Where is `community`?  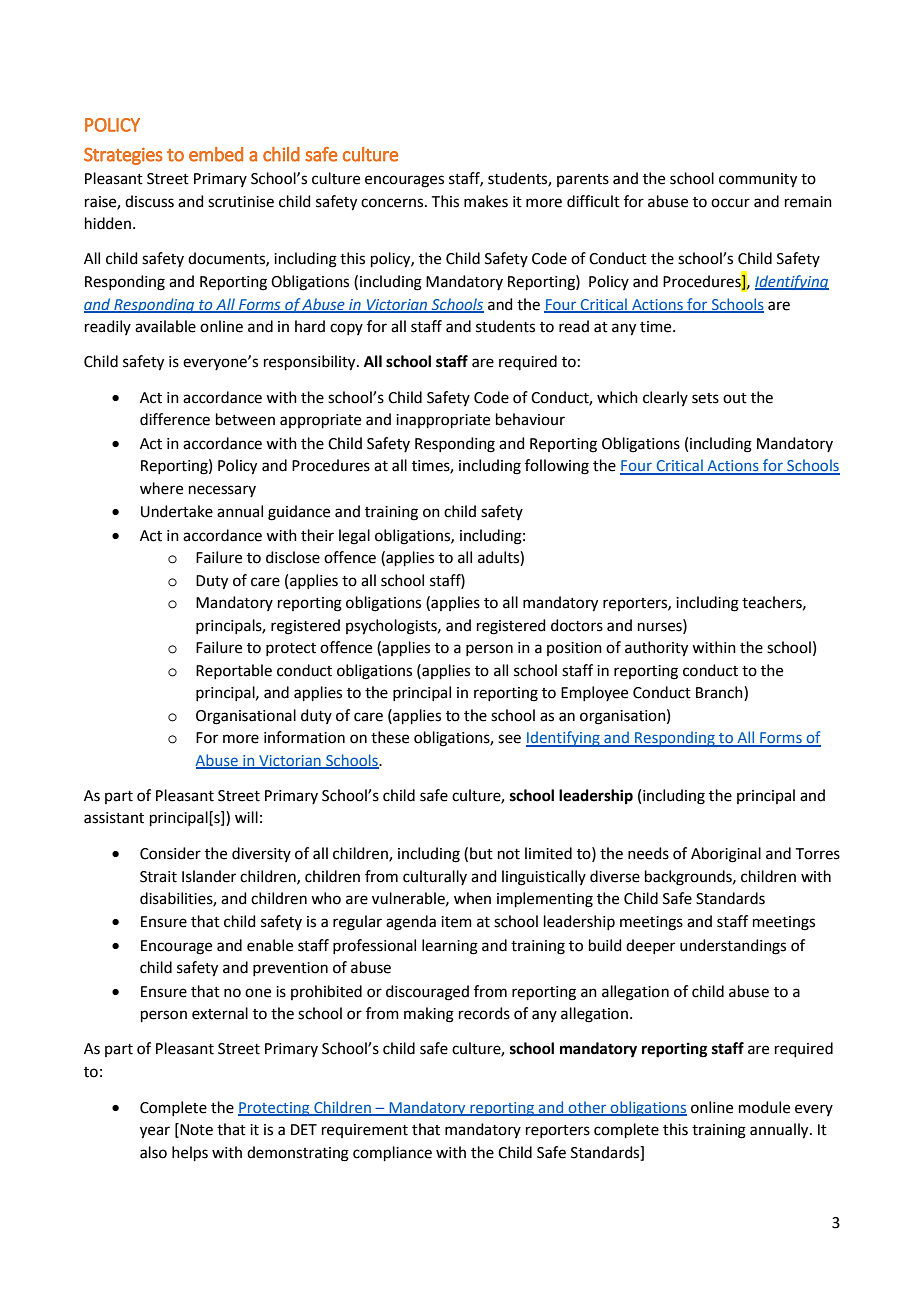 community is located at coordinates (758, 180).
